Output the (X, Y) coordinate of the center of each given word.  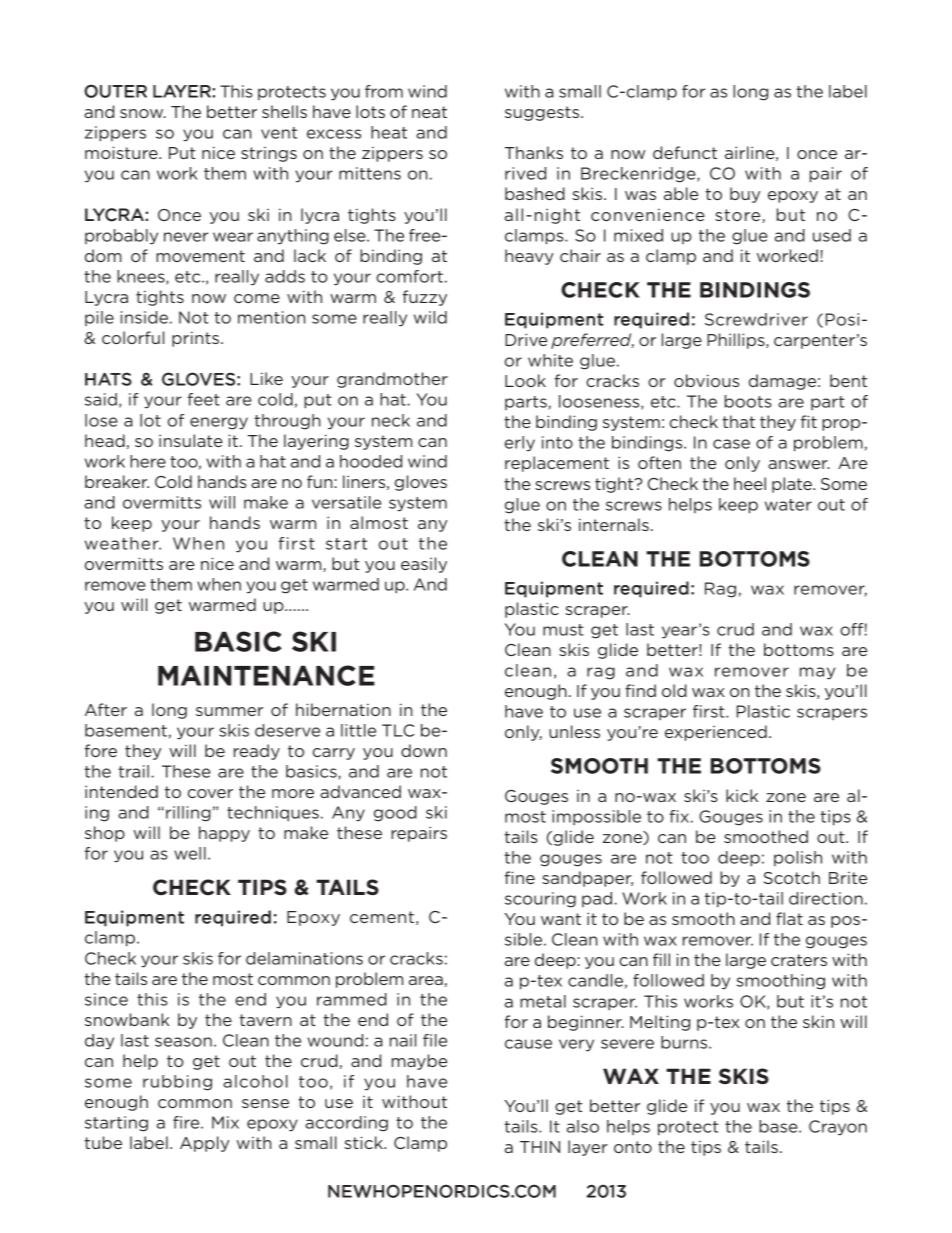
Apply (204, 1144)
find (640, 690)
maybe (419, 1062)
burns (685, 1042)
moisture (122, 152)
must (563, 630)
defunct (685, 152)
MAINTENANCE (266, 675)
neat (429, 112)
